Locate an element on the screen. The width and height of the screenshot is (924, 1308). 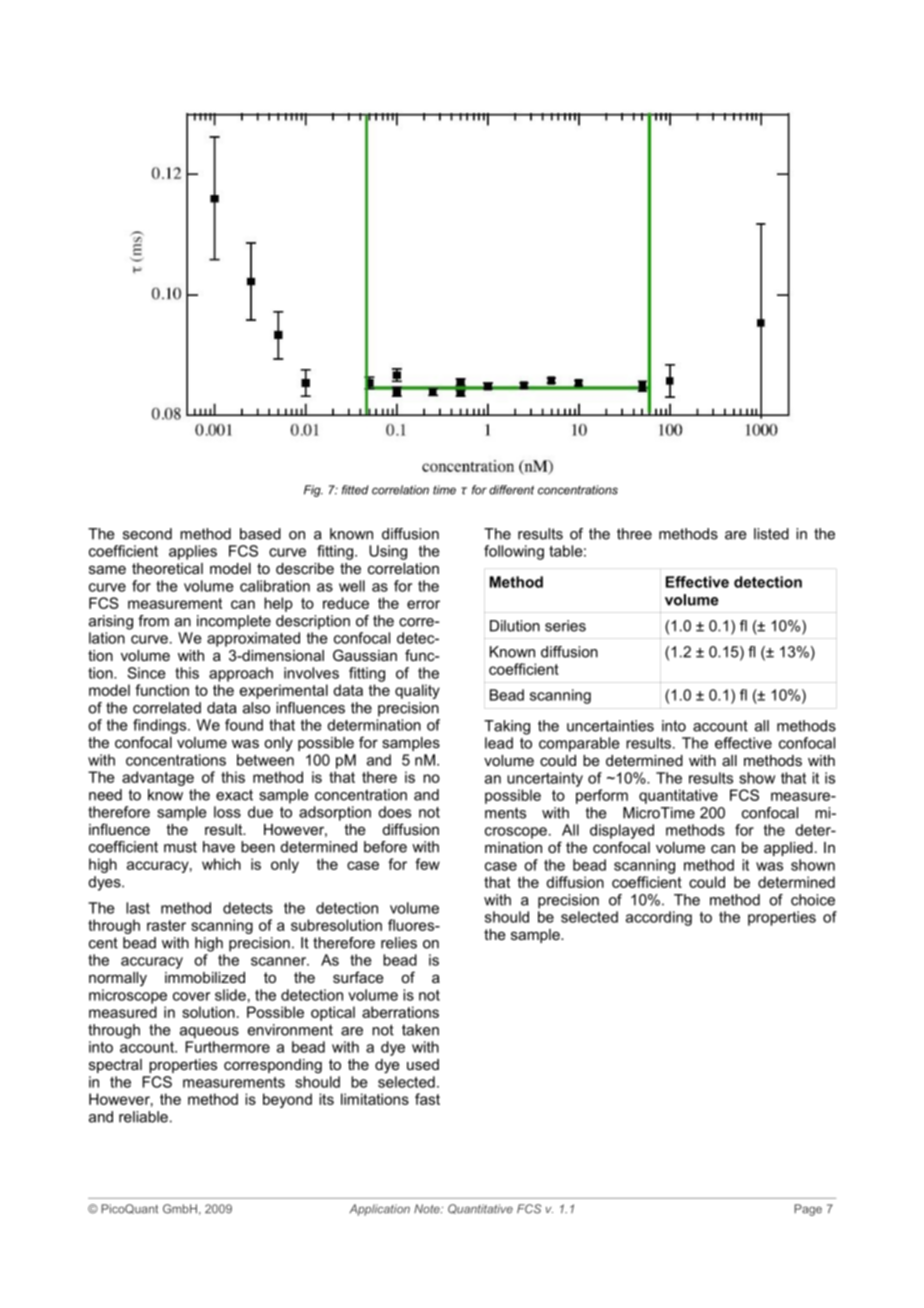
second is located at coordinates (147, 534).
